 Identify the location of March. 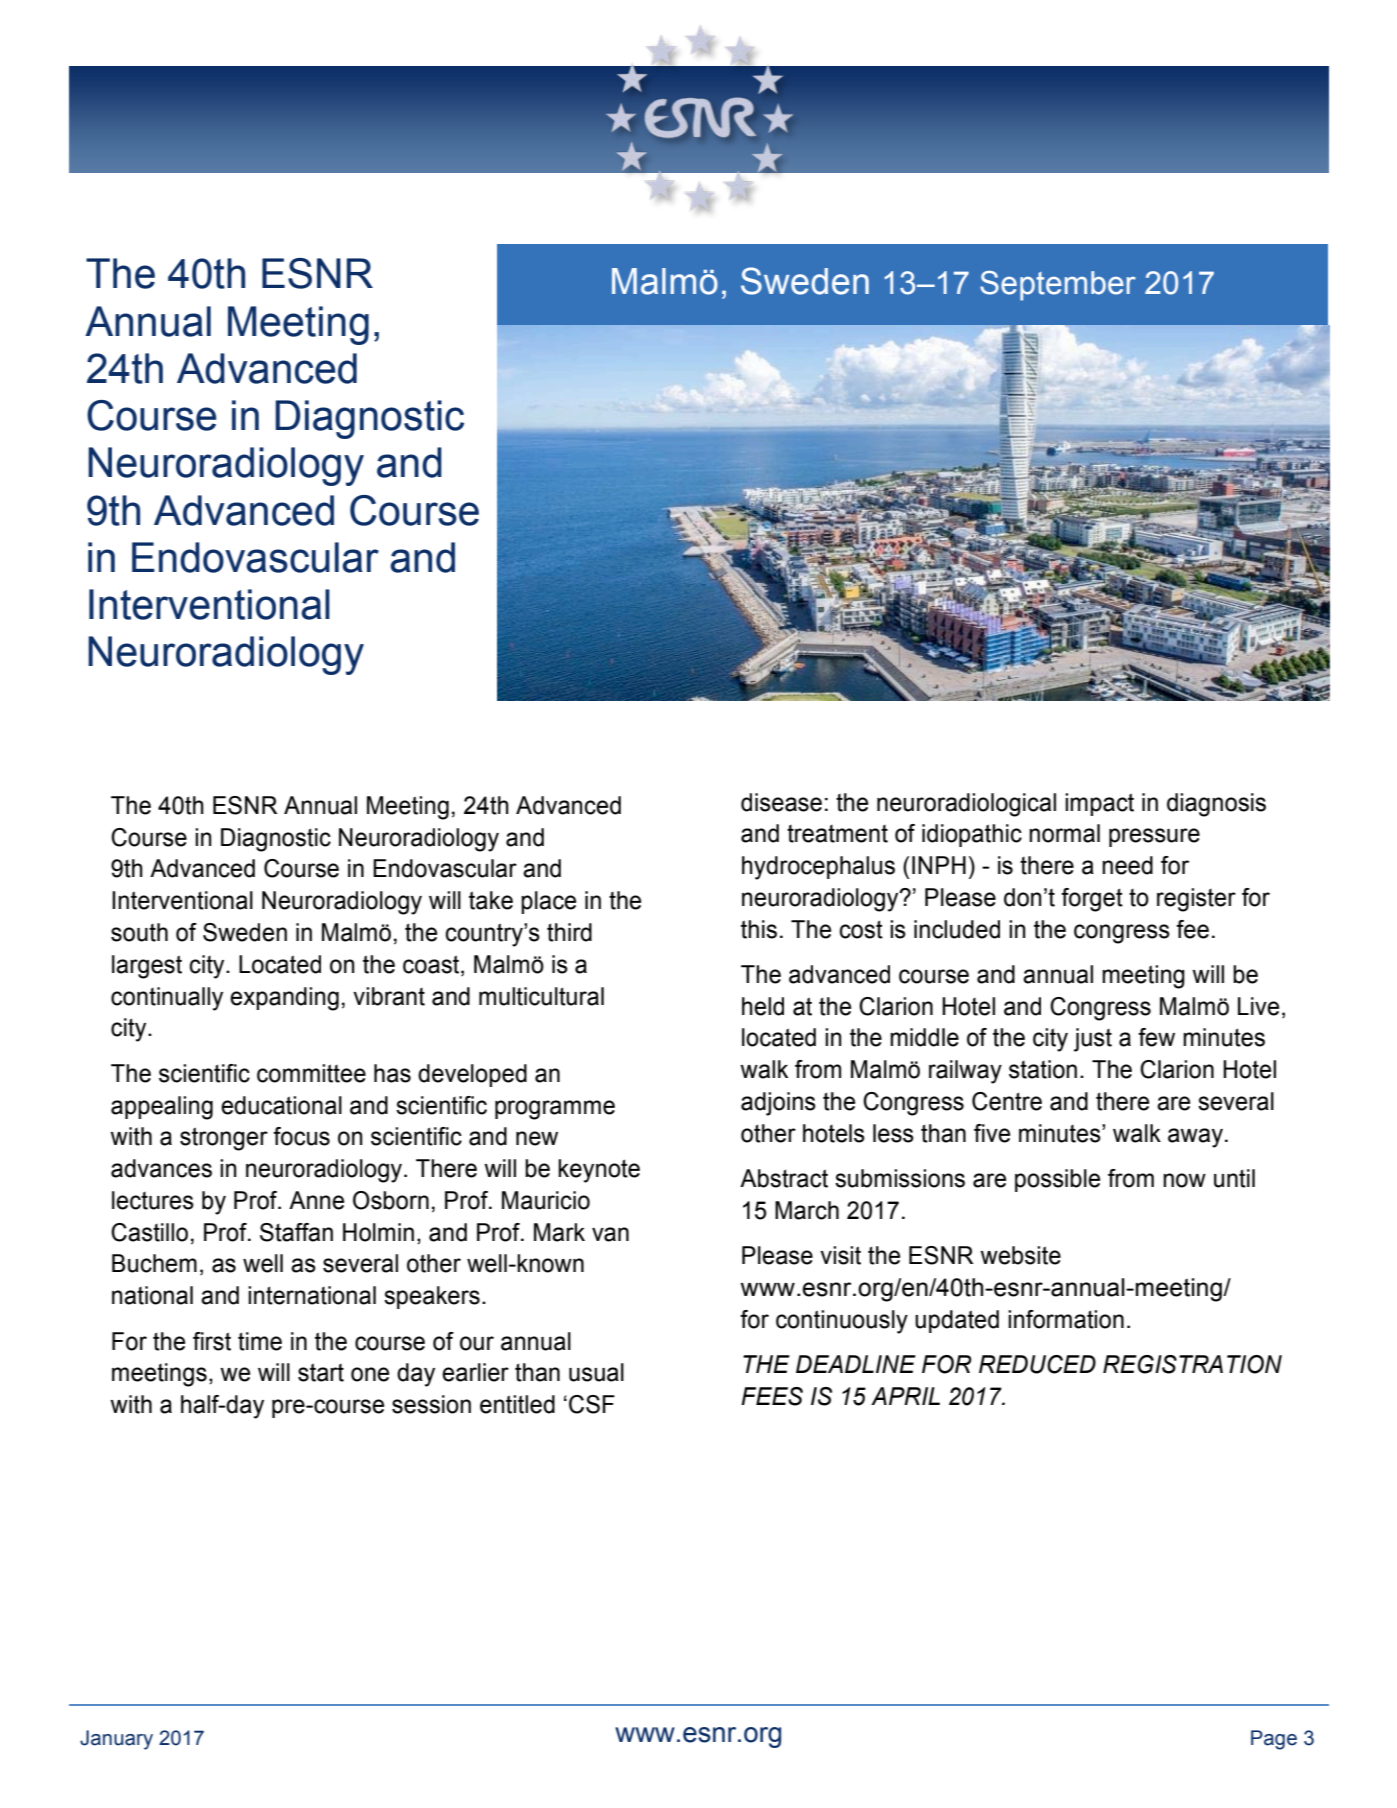
(807, 1210).
